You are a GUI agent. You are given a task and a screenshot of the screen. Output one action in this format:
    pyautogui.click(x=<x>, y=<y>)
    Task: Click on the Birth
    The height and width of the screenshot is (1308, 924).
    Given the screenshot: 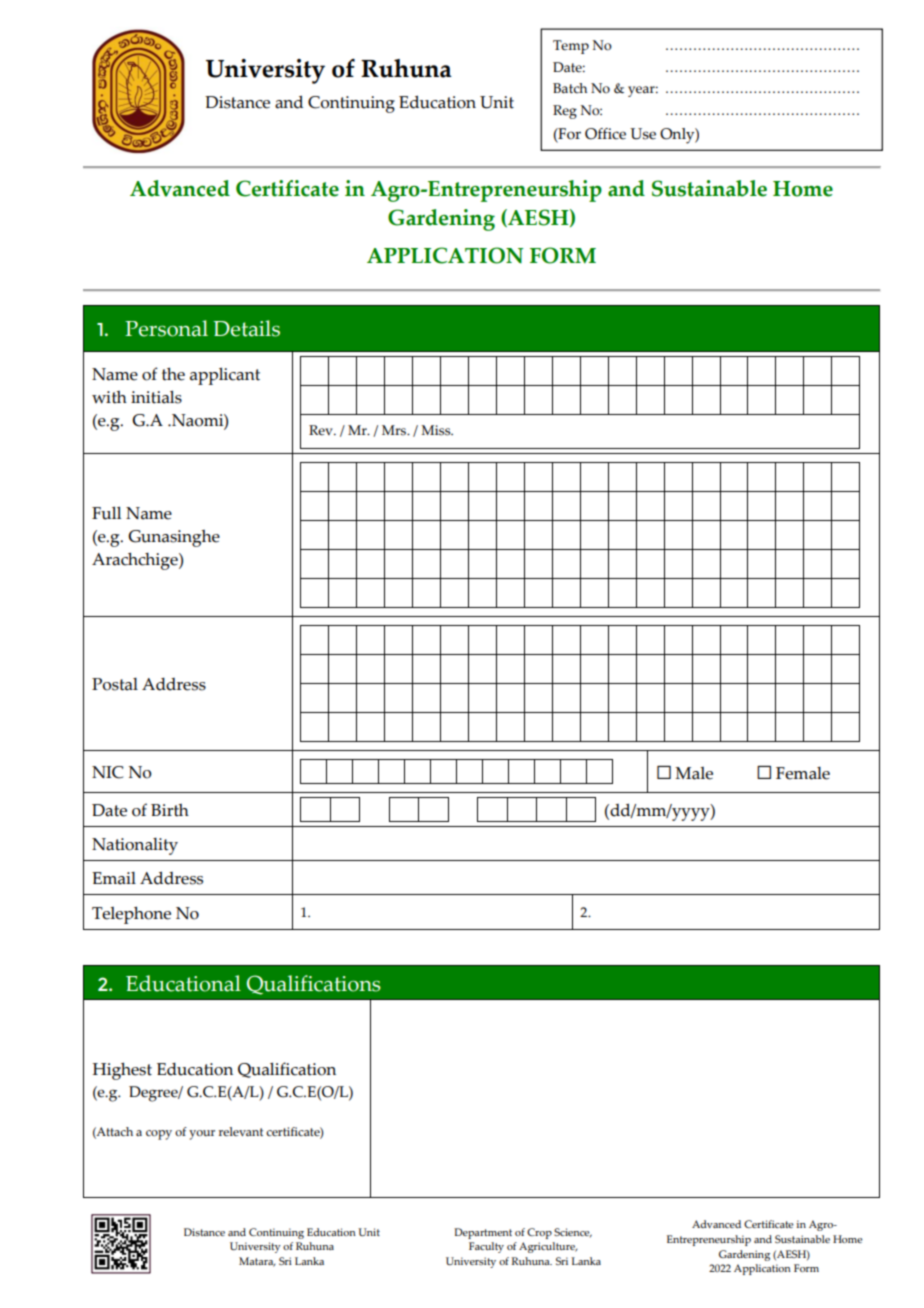 What is the action you would take?
    pyautogui.click(x=170, y=810)
